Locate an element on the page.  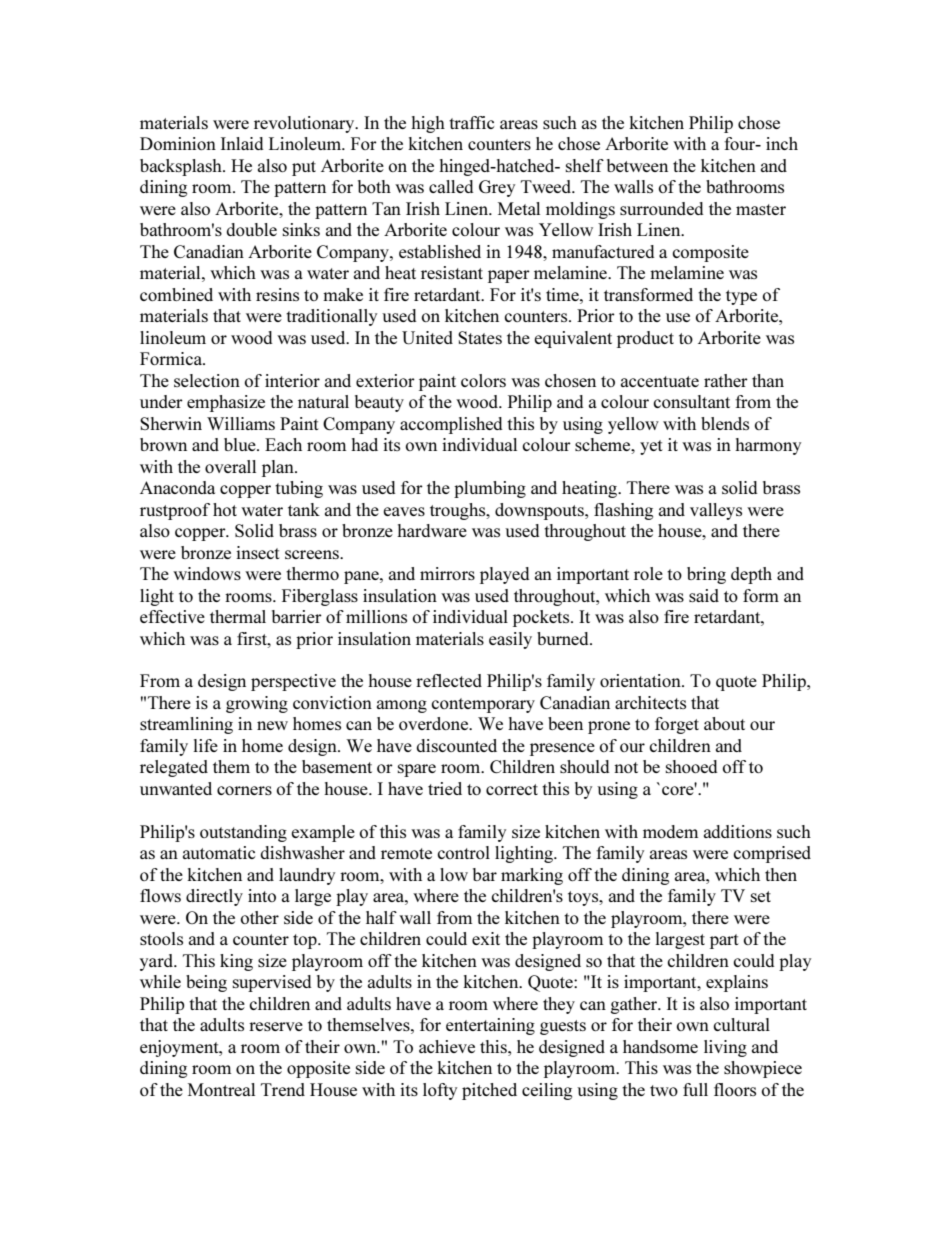
Montreal is located at coordinates (221, 1089).
